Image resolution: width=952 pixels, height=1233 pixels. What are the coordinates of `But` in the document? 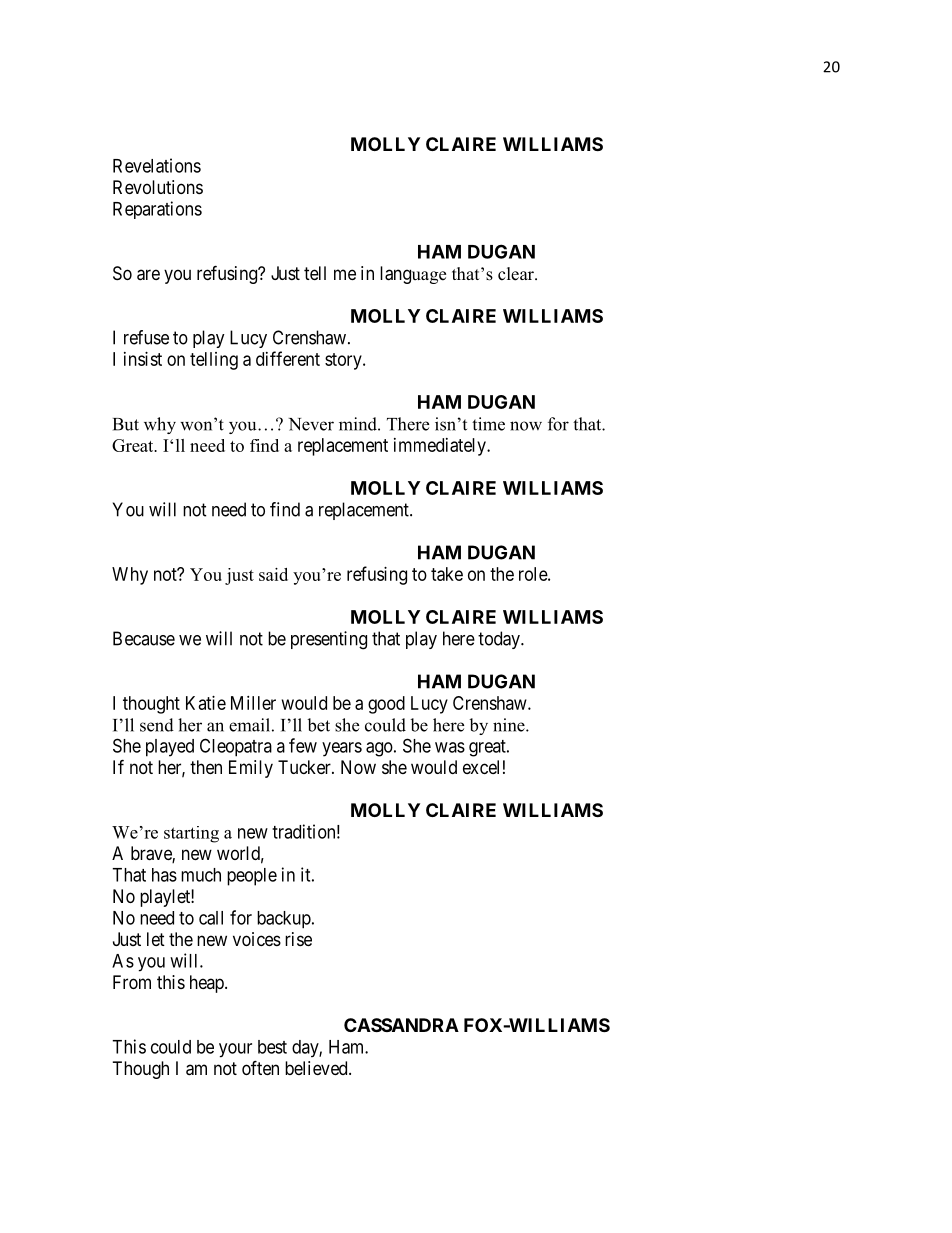 It's located at (126, 424).
